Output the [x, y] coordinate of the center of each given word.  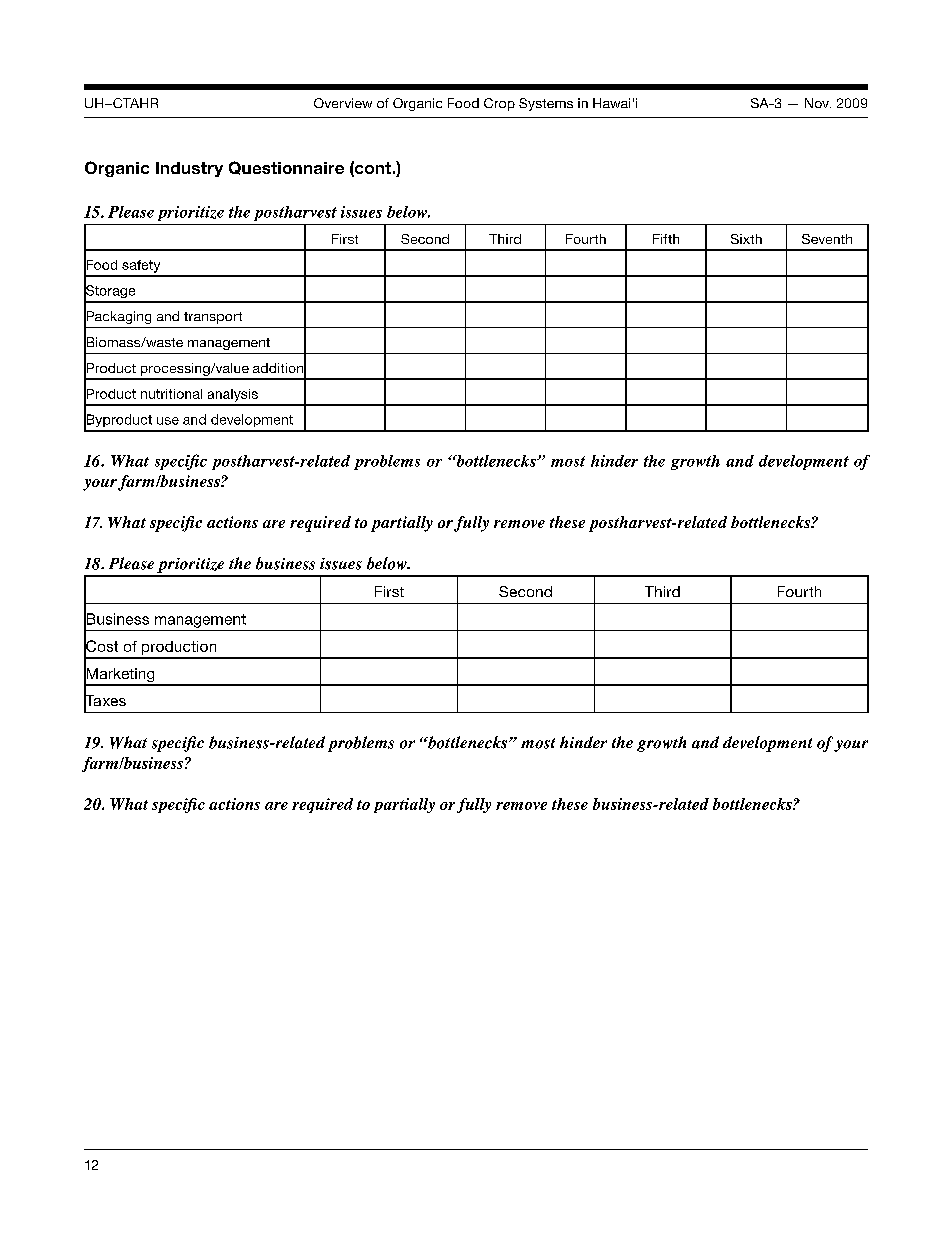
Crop [499, 104]
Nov [818, 103]
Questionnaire [286, 168]
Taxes [105, 701]
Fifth [666, 239]
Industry [189, 169]
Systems [546, 104]
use [168, 421]
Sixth [746, 239]
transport [213, 318]
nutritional [171, 394]
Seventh [827, 239]
